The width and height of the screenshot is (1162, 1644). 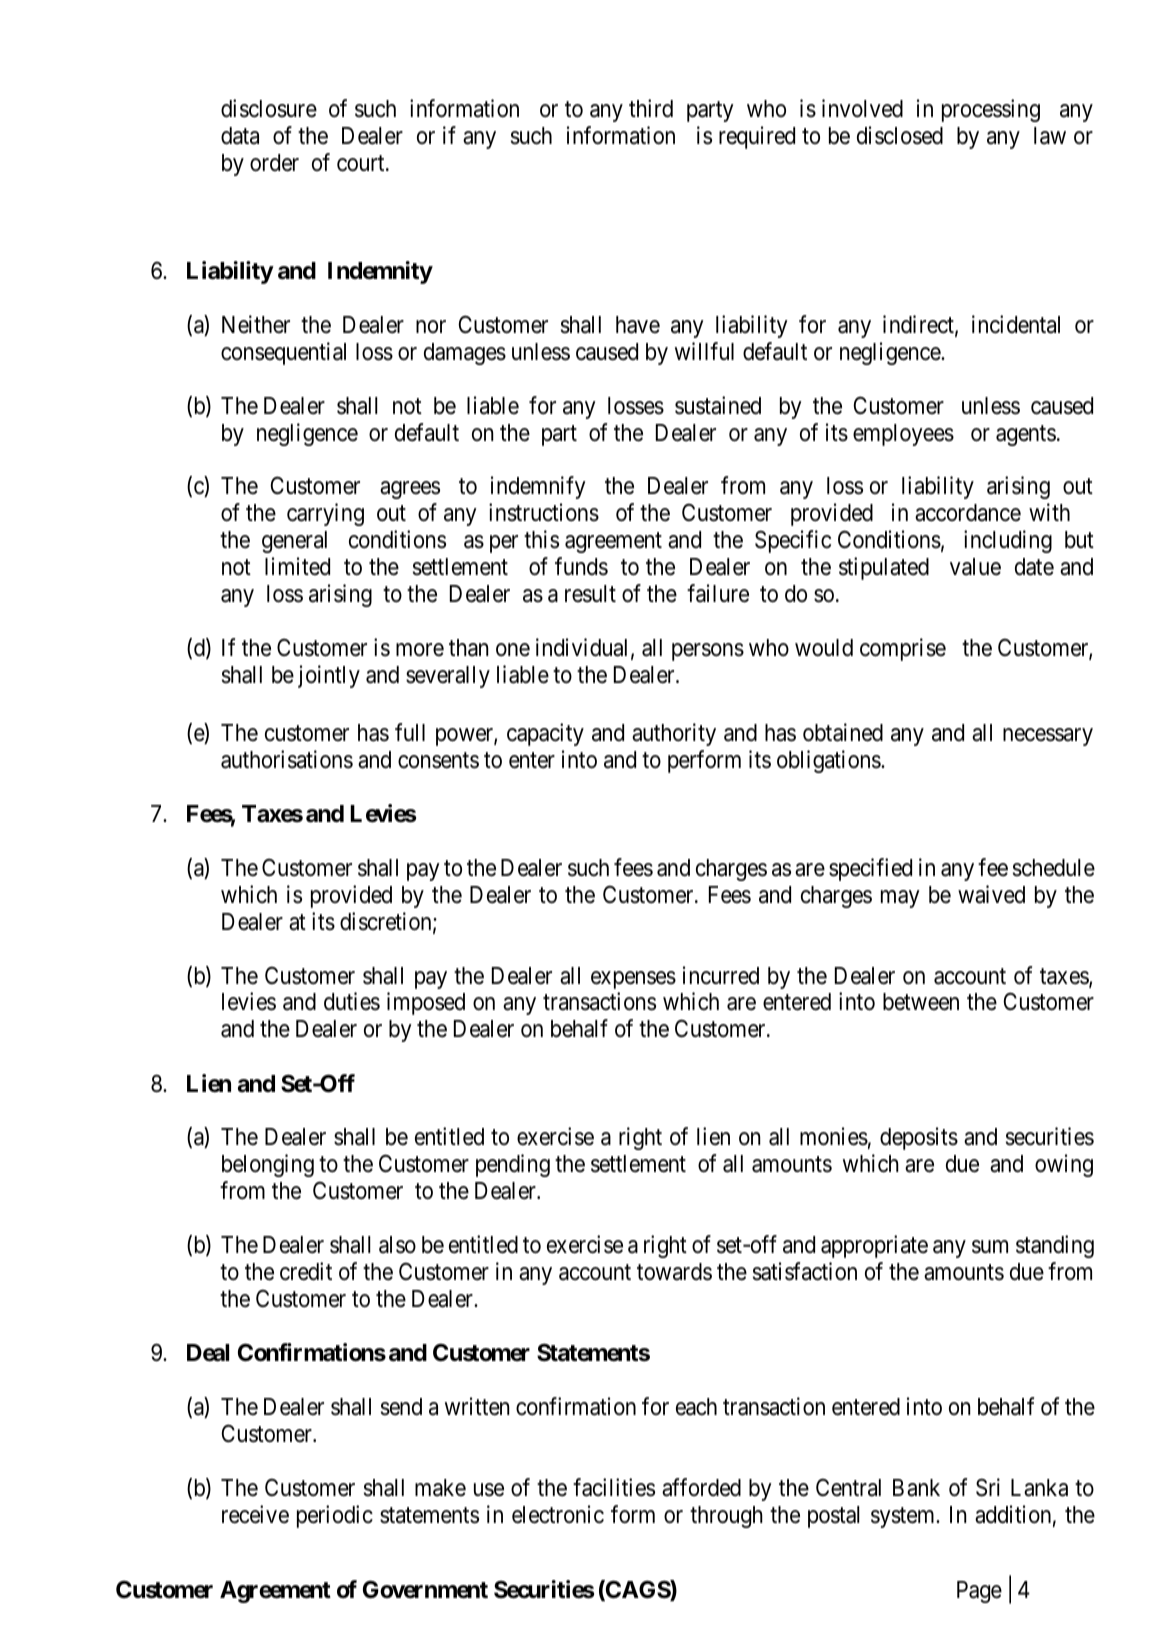 What do you see at coordinates (991, 110) in the screenshot?
I see `processing` at bounding box center [991, 110].
